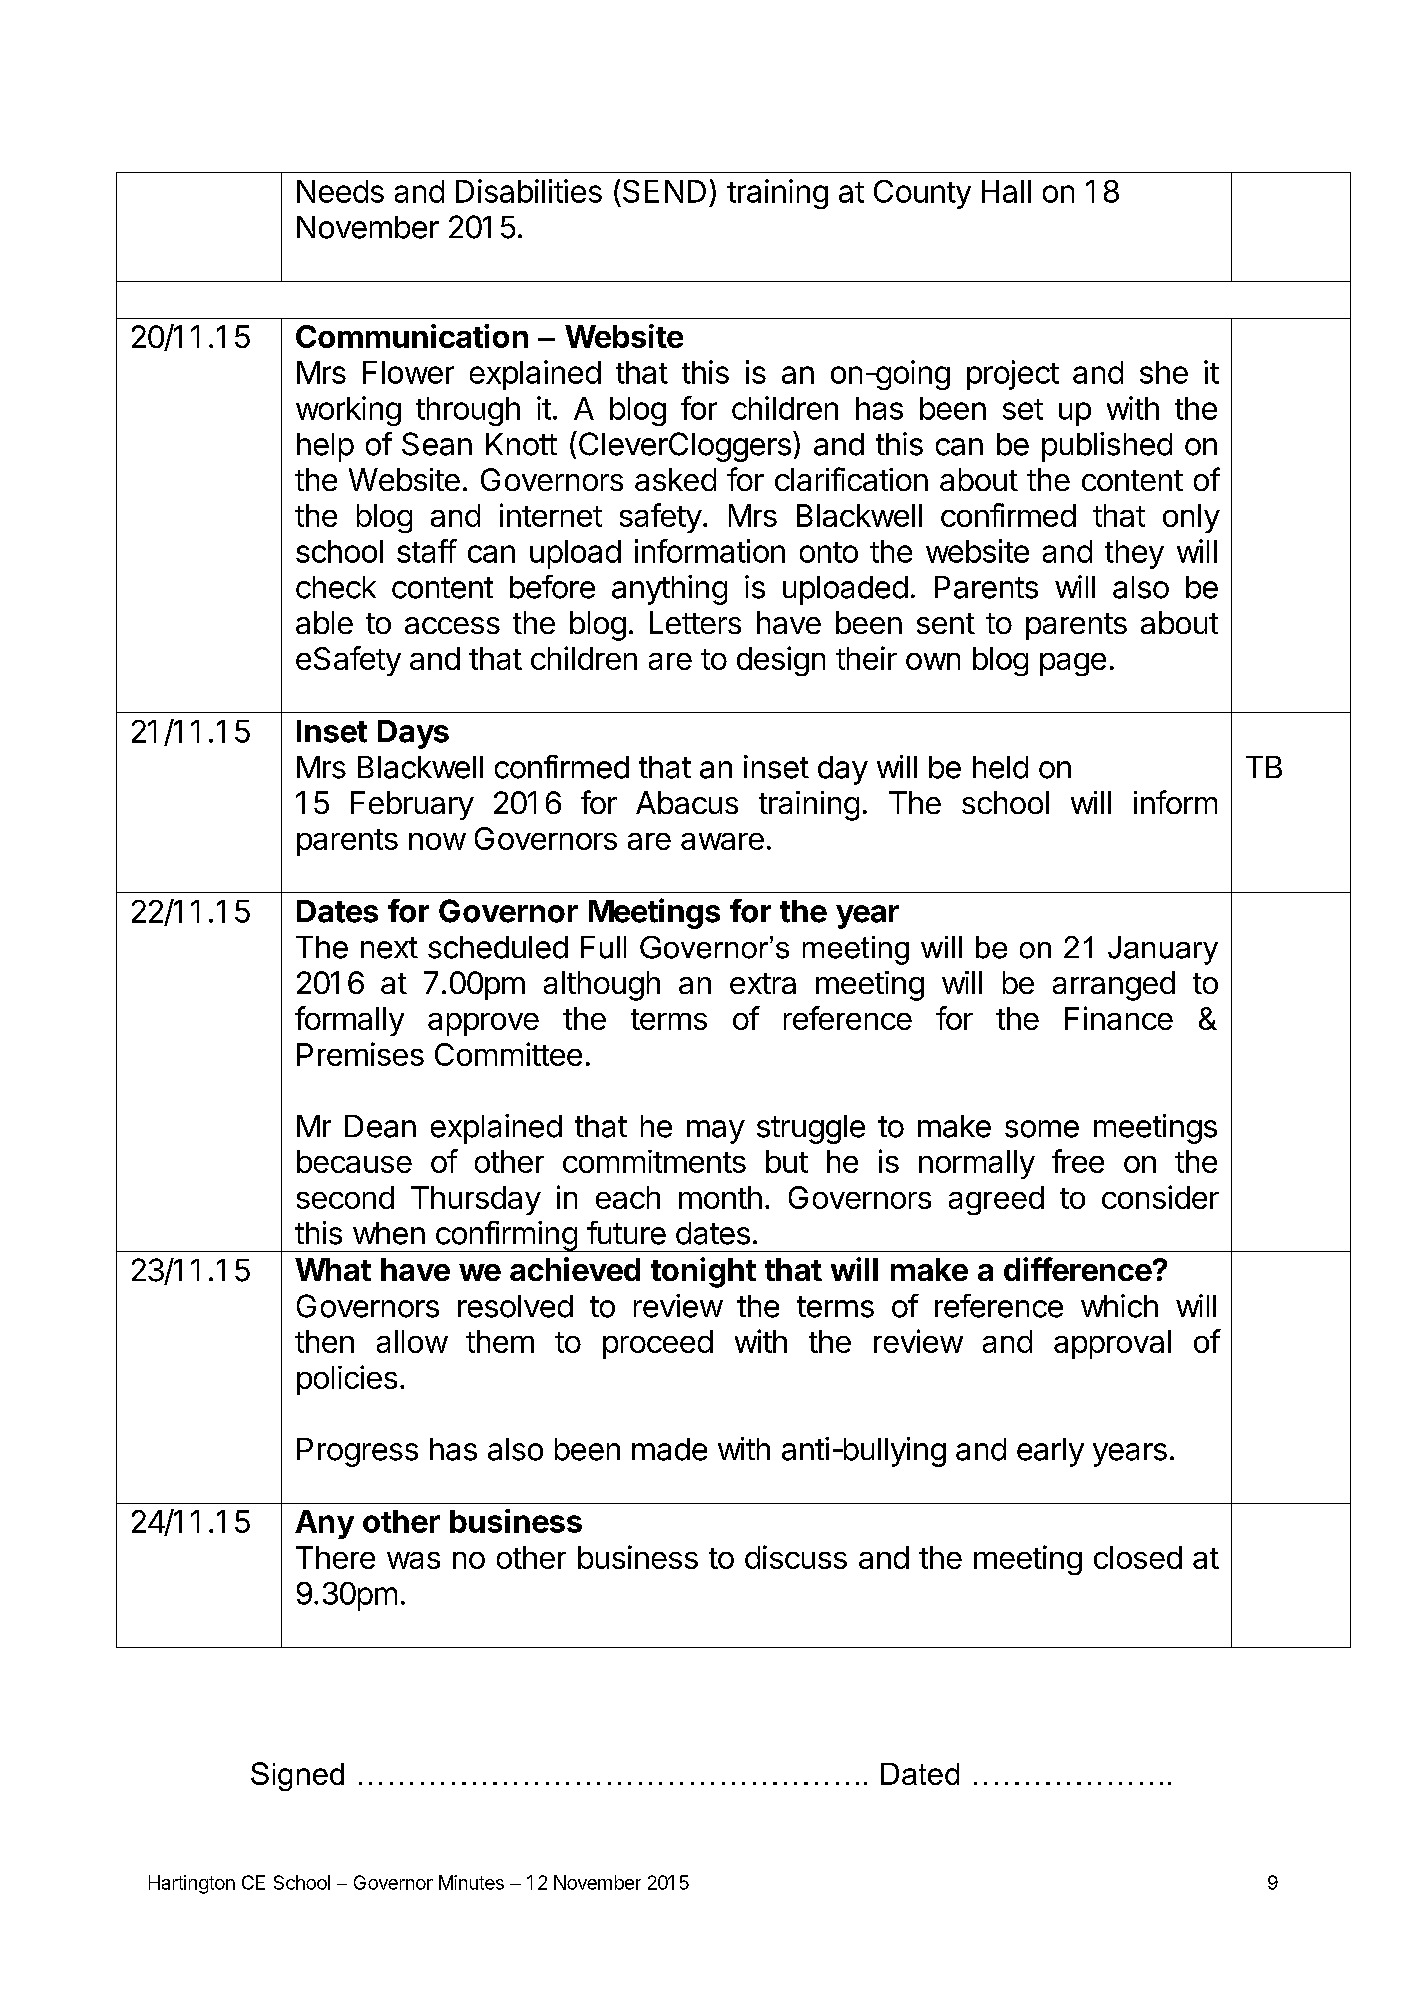  What do you see at coordinates (1050, 1452) in the image?
I see `early` at bounding box center [1050, 1452].
